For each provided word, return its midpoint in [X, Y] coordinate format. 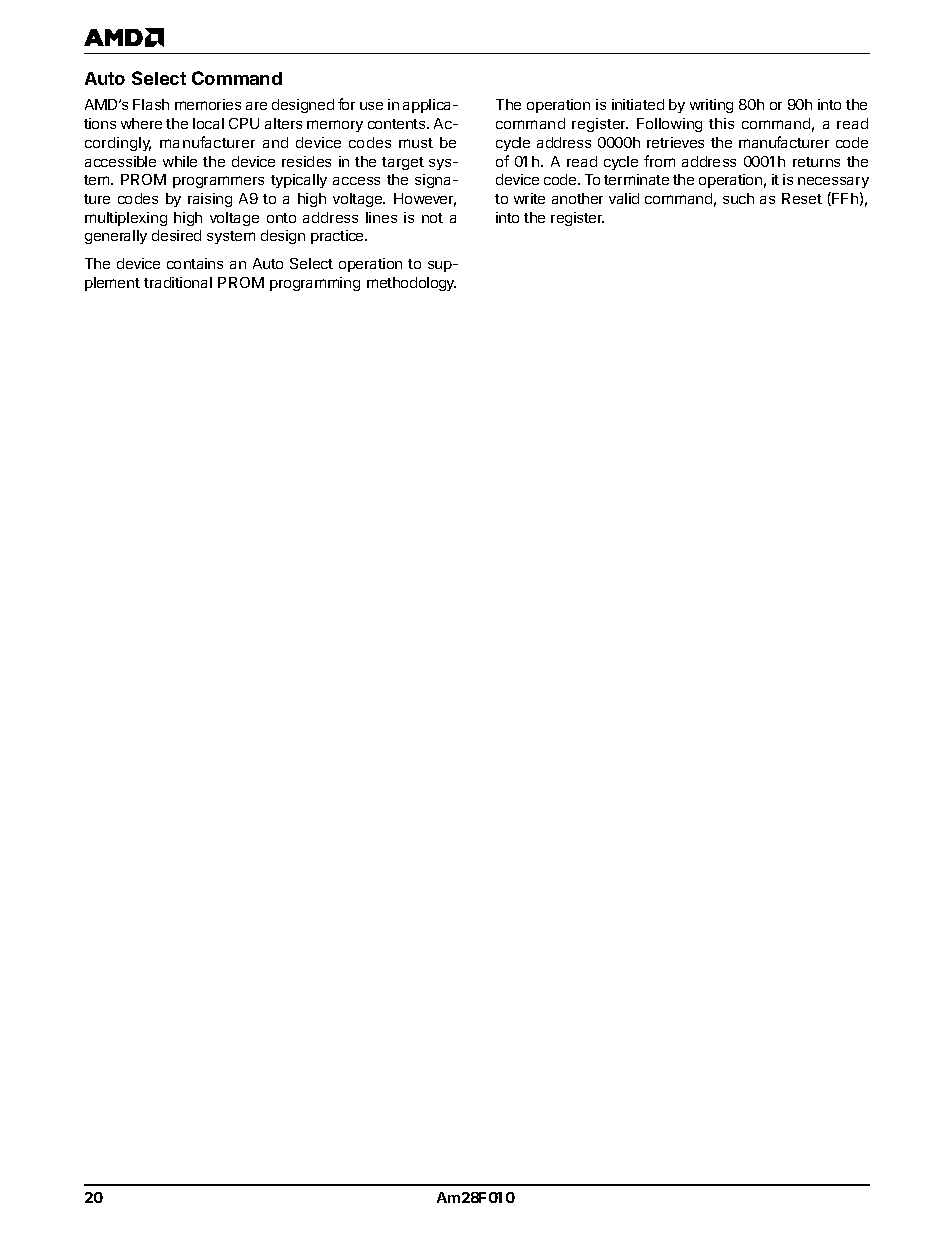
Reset [802, 198]
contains [195, 263]
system [231, 237]
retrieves [675, 142]
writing [711, 106]
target [403, 163]
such [738, 198]
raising [210, 200]
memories [208, 104]
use [371, 106]
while [180, 161]
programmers [218, 182]
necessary [833, 182]
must [416, 143]
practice [338, 237]
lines [381, 217]
